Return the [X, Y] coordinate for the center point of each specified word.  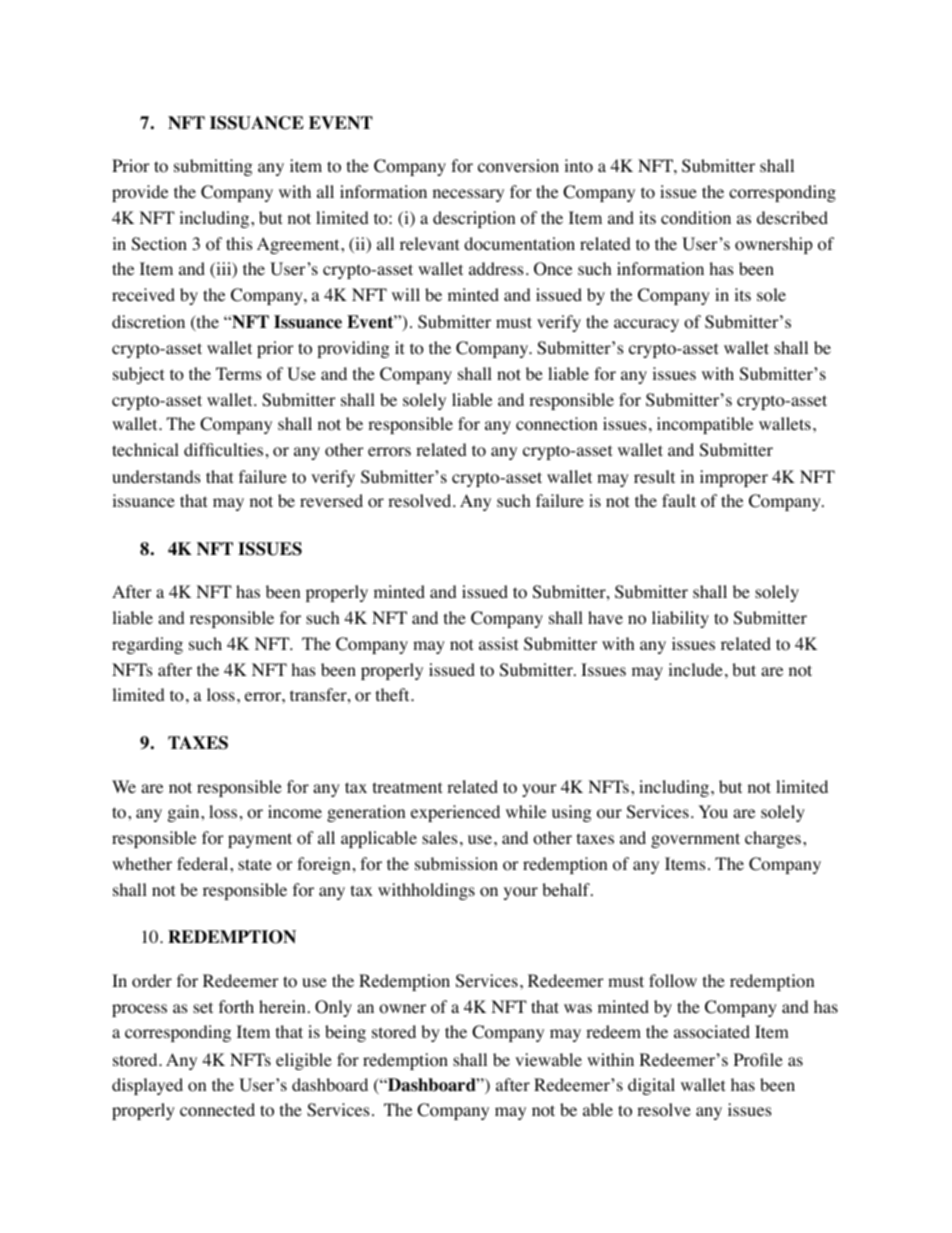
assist [498, 643]
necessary [468, 195]
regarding [147, 645]
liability [680, 619]
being [345, 1033]
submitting [213, 167]
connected [217, 1110]
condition [696, 218]
